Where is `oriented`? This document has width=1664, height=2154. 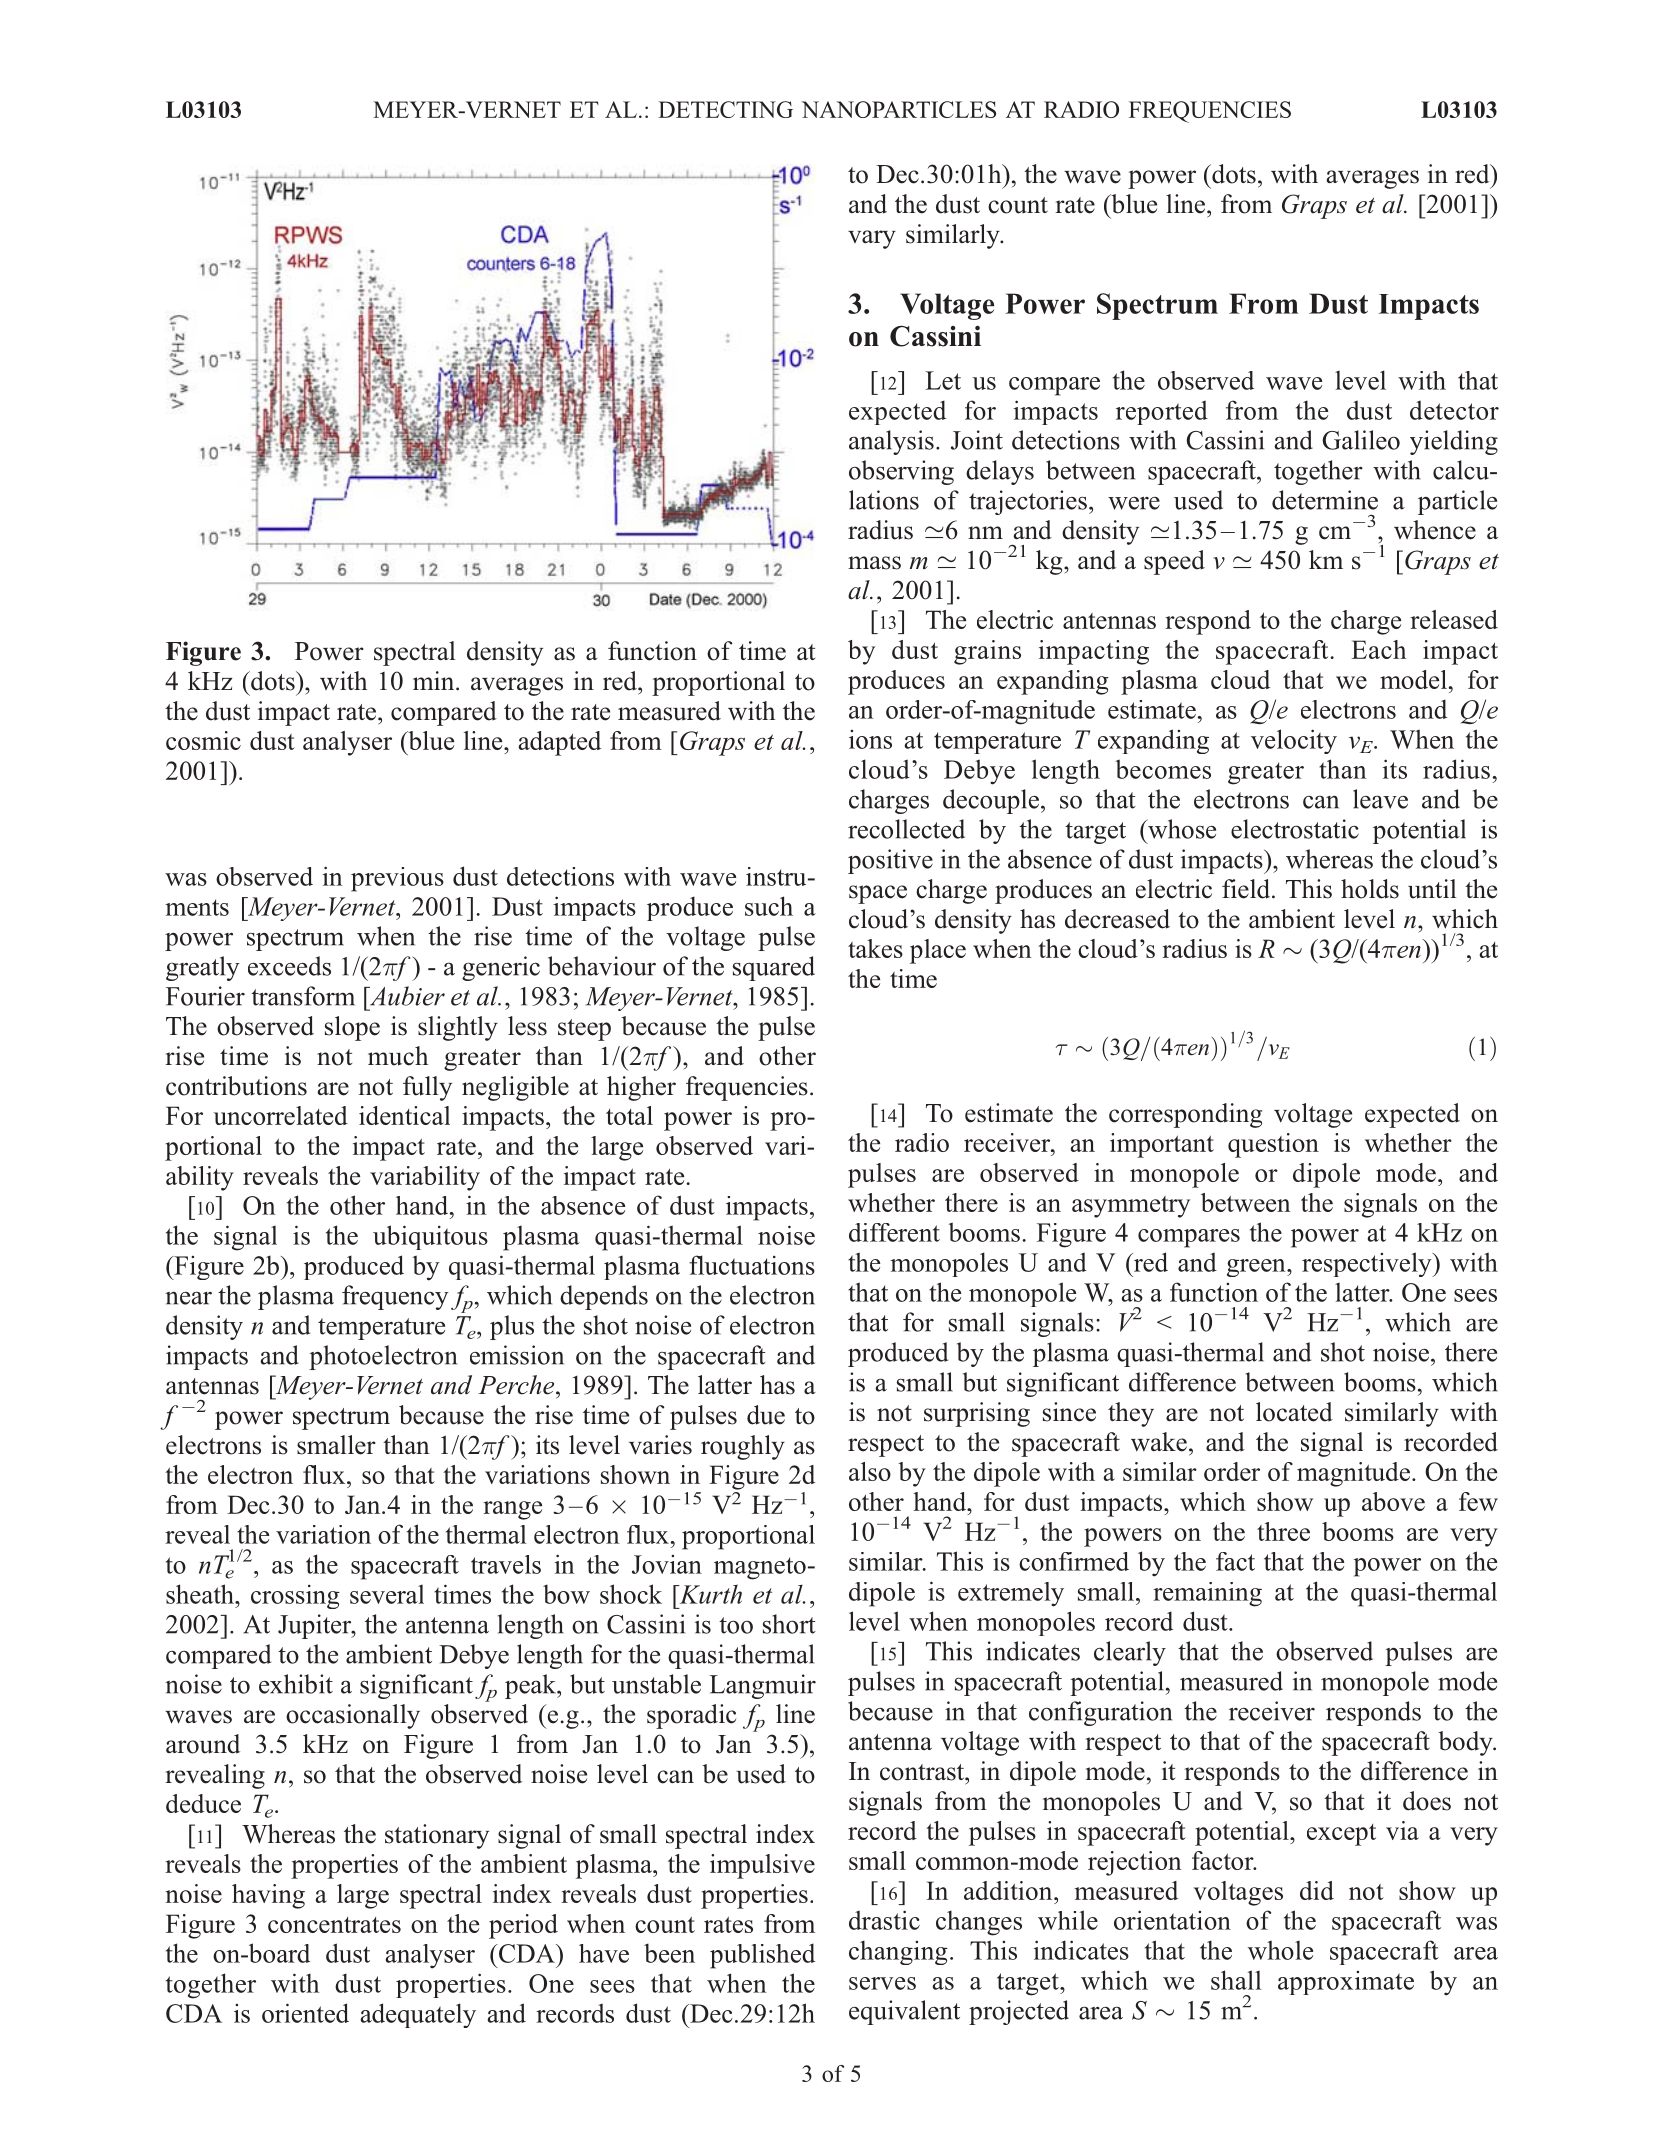 oriented is located at coordinates (305, 2013).
